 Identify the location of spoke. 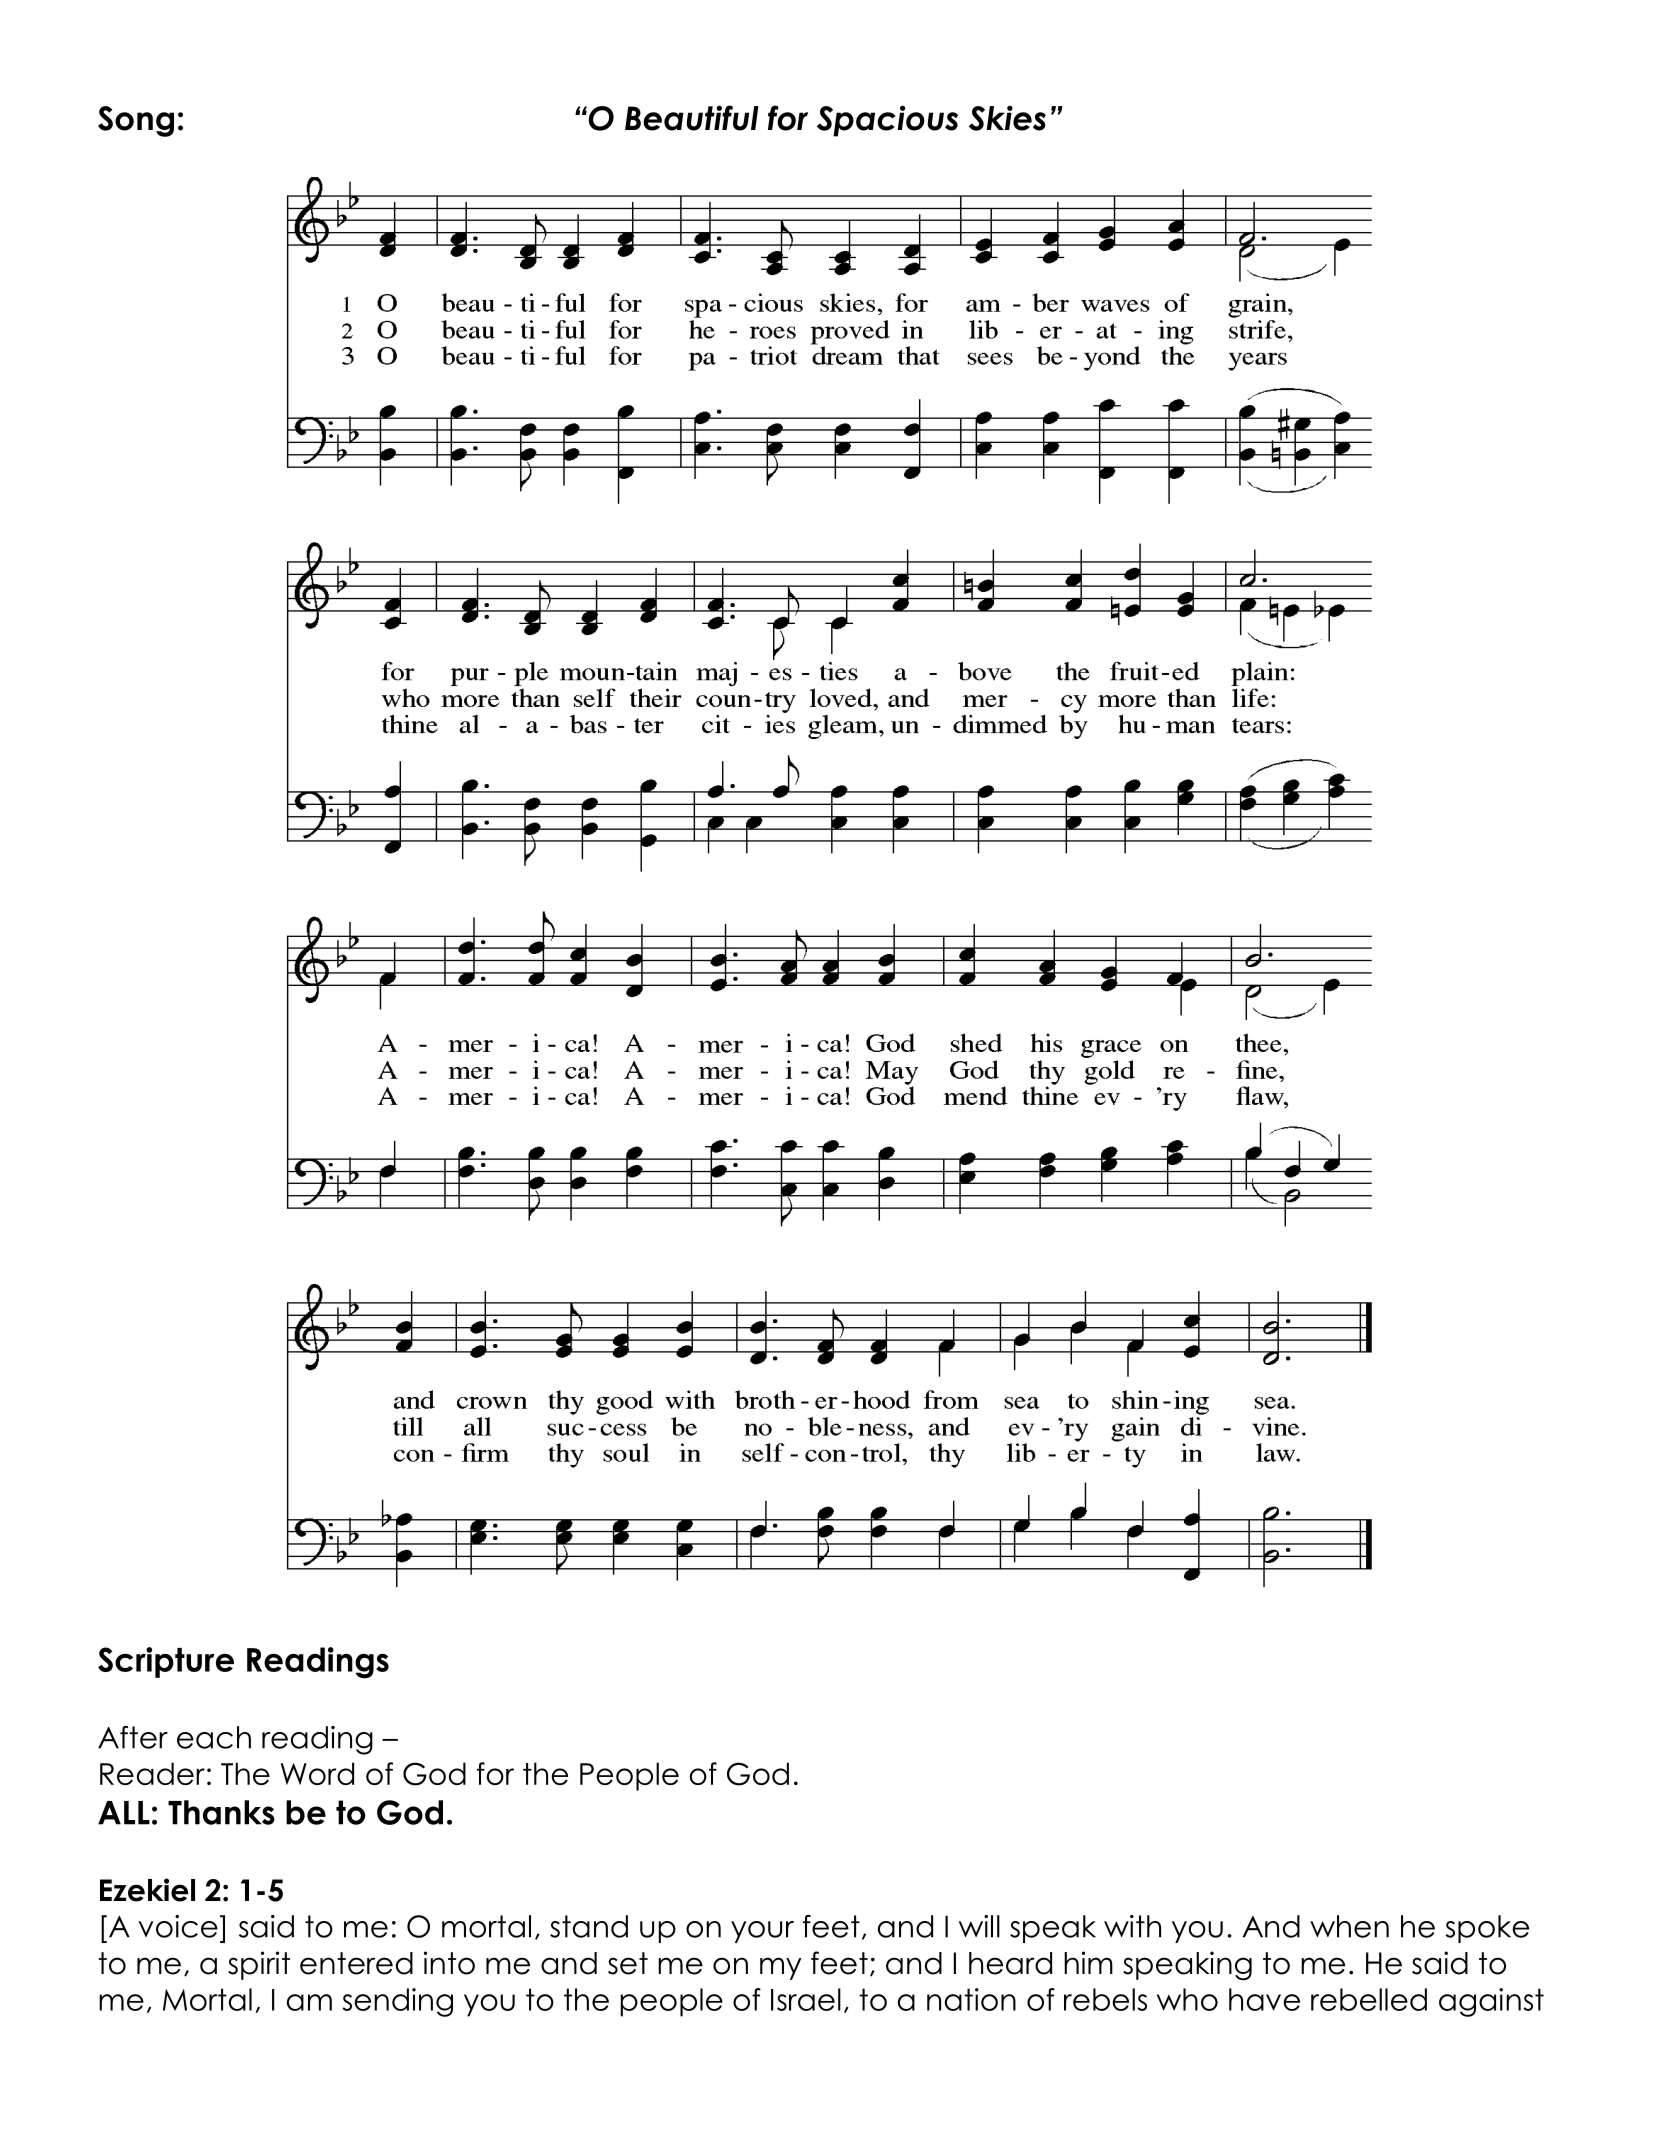
(1487, 1929).
